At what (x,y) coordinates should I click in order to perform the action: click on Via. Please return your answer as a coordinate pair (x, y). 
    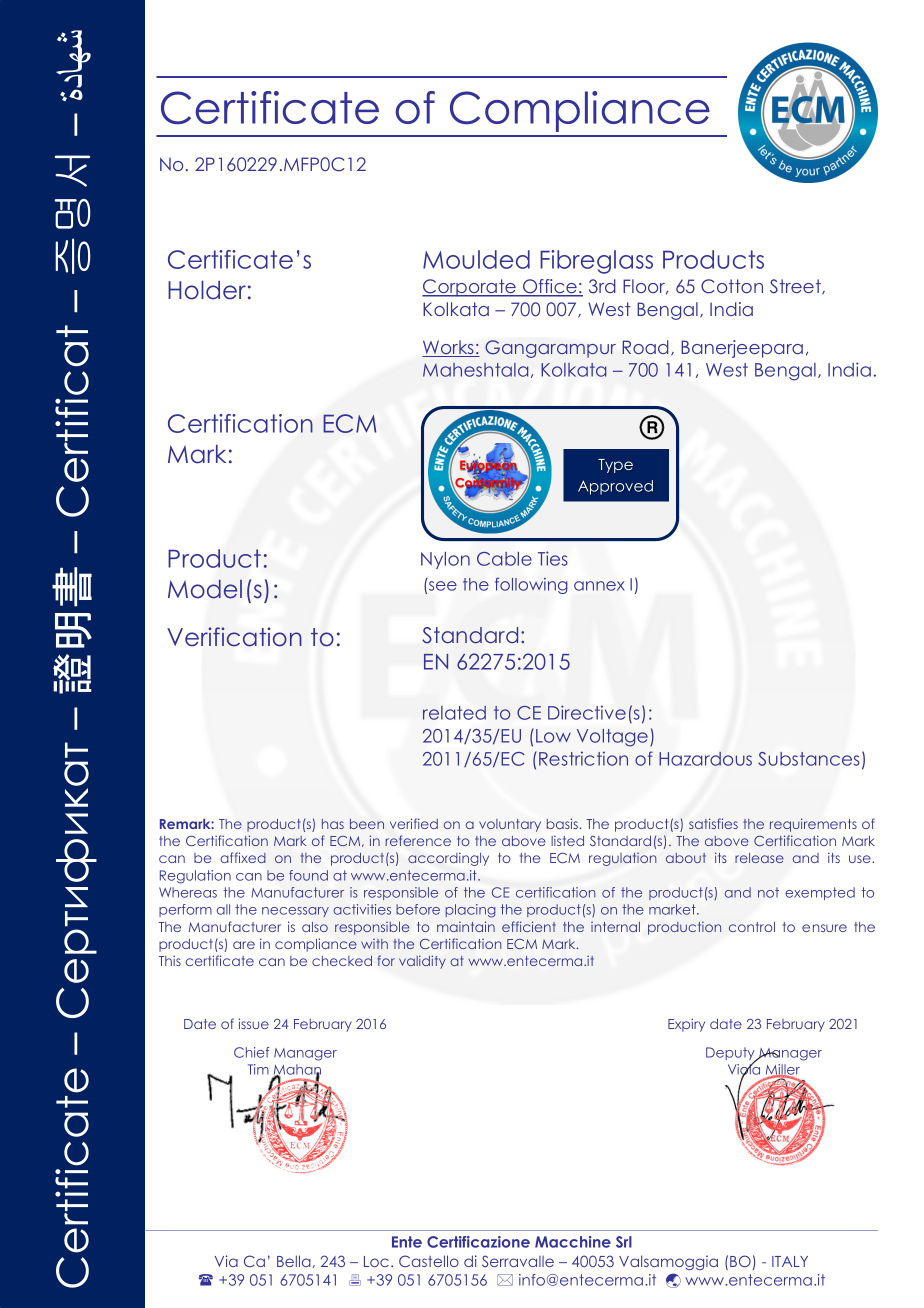
    Looking at the image, I should click on (226, 1261).
